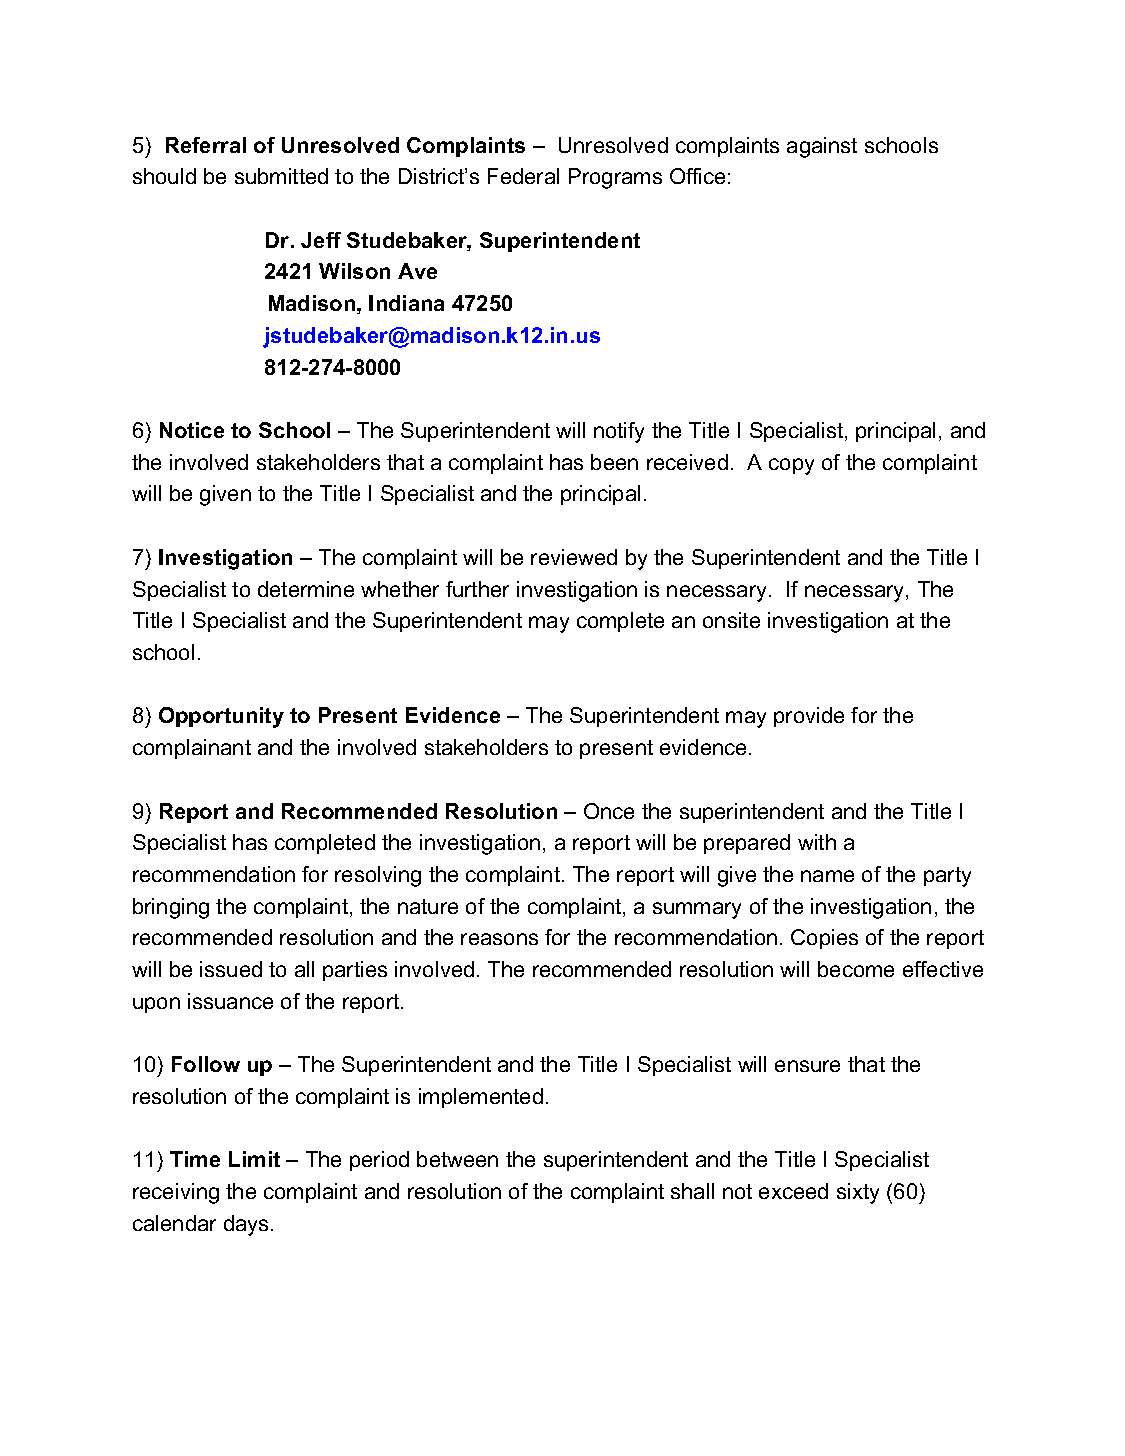 The width and height of the page is (1125, 1456). What do you see at coordinates (457, 1159) in the page?
I see `between` at bounding box center [457, 1159].
